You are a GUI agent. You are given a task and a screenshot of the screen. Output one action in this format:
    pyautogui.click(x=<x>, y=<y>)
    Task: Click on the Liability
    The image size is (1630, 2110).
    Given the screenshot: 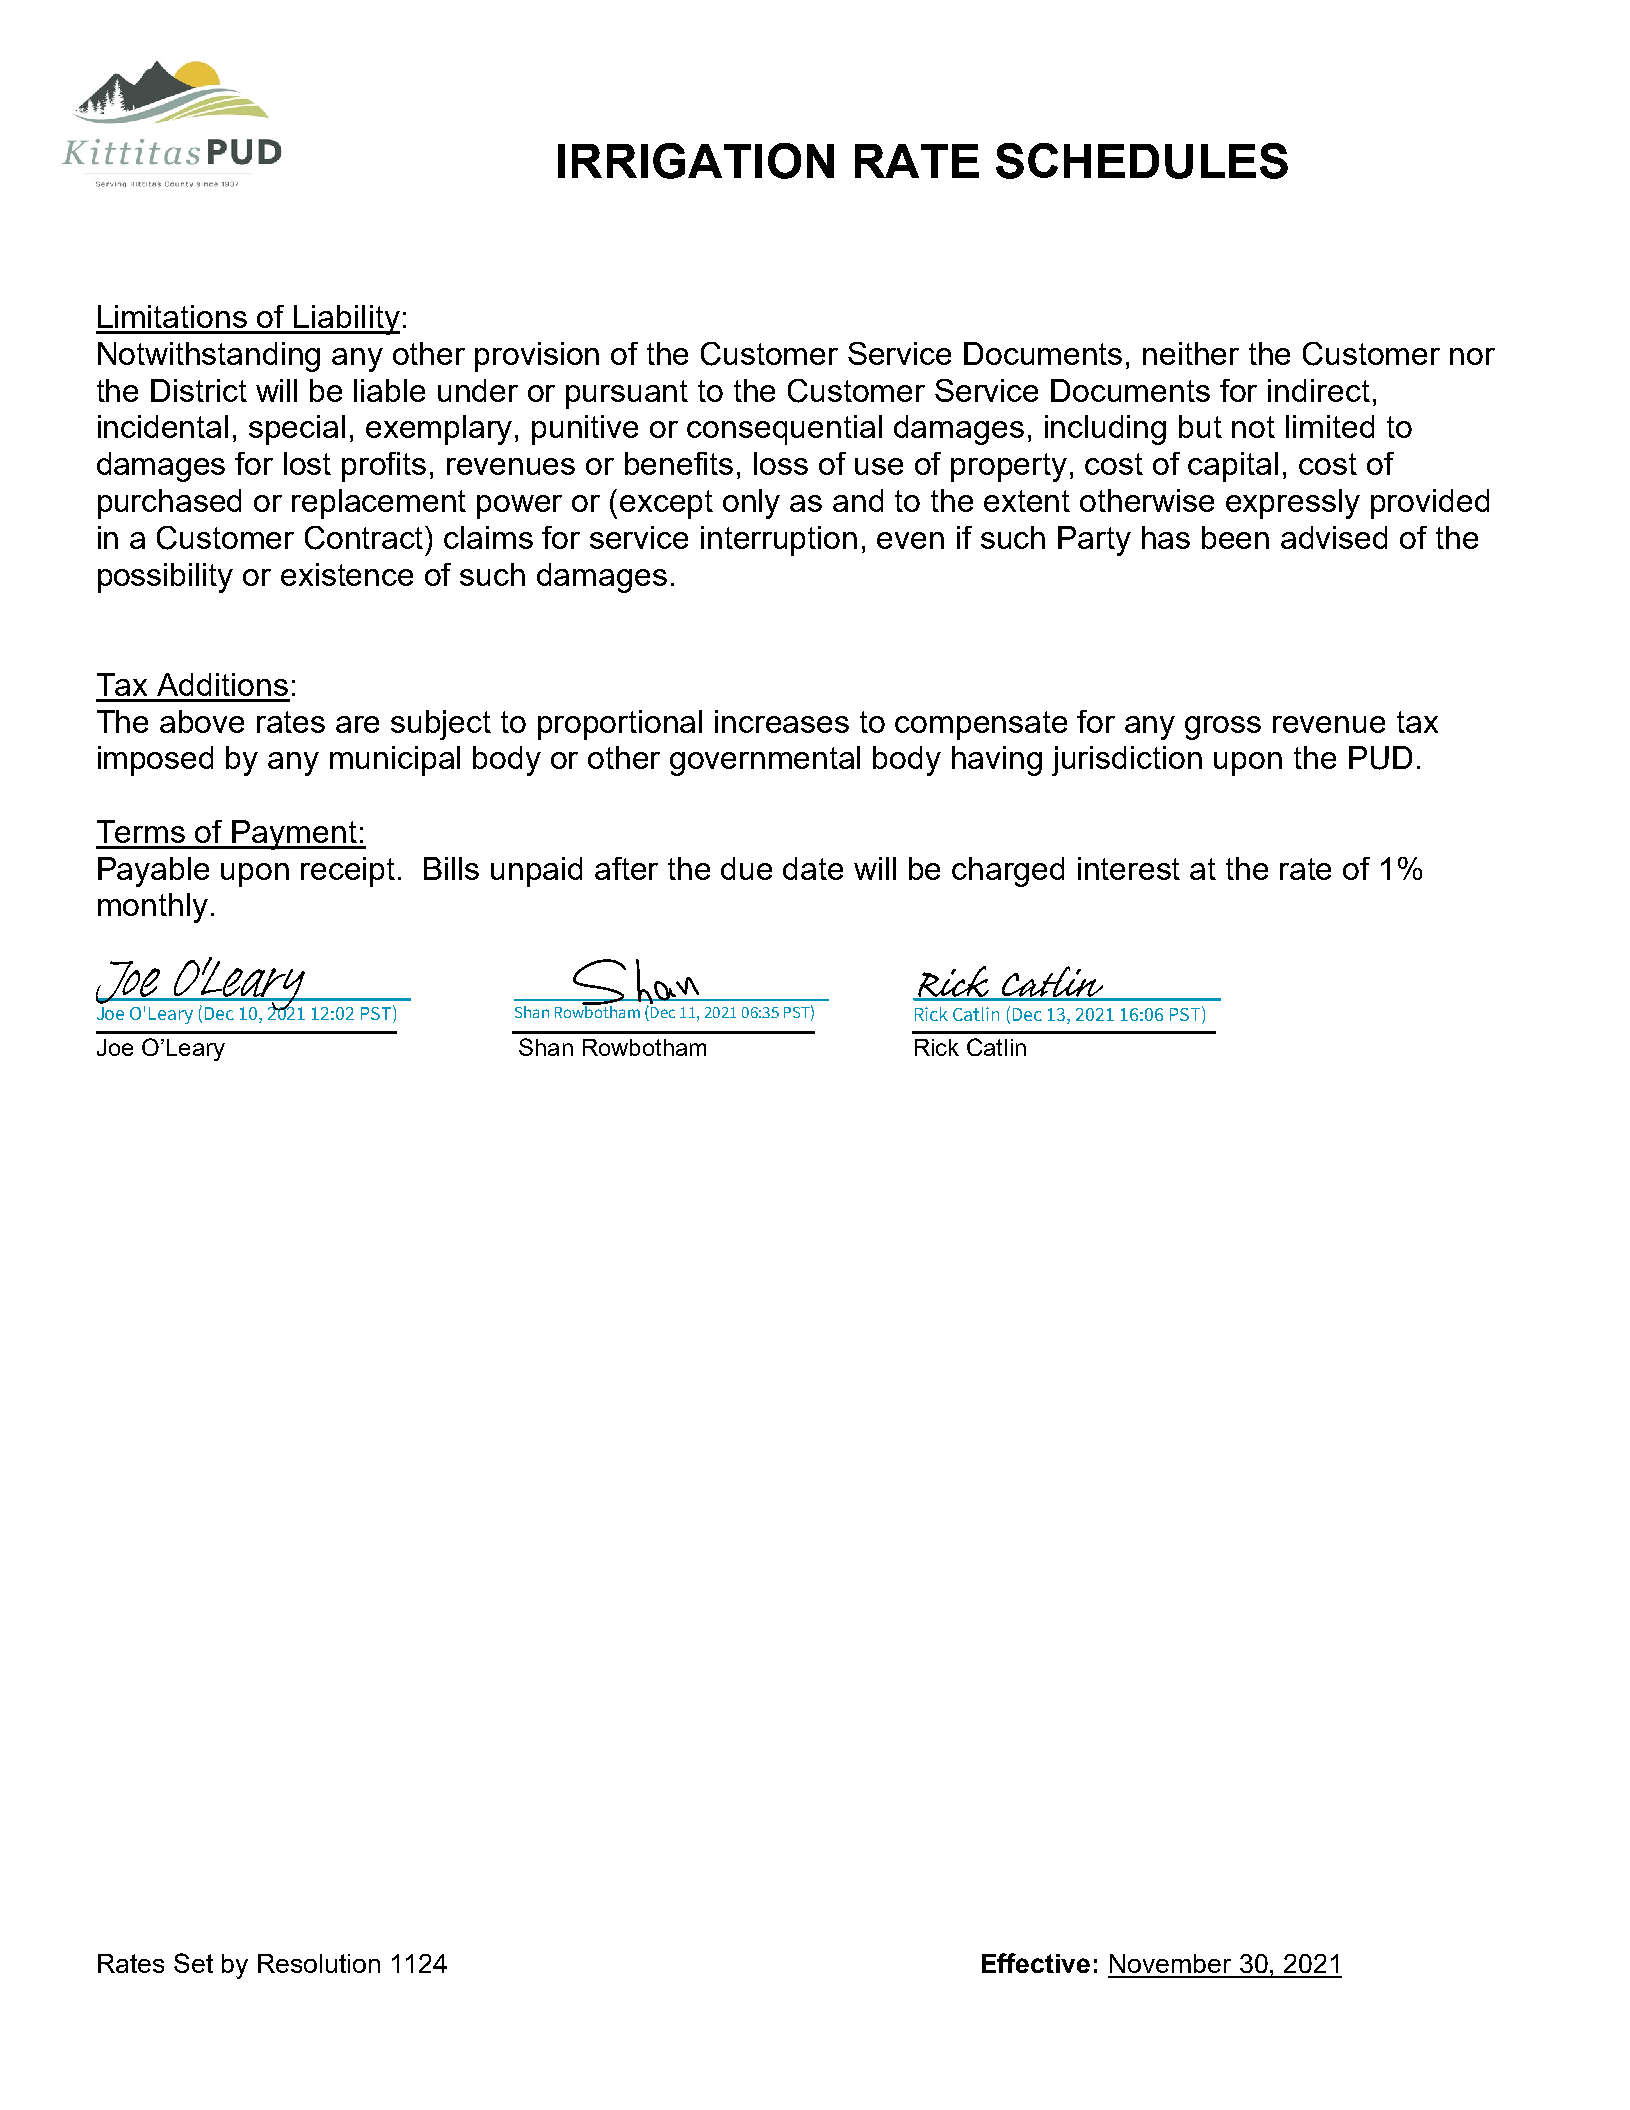 What is the action you would take?
    pyautogui.click(x=346, y=320)
